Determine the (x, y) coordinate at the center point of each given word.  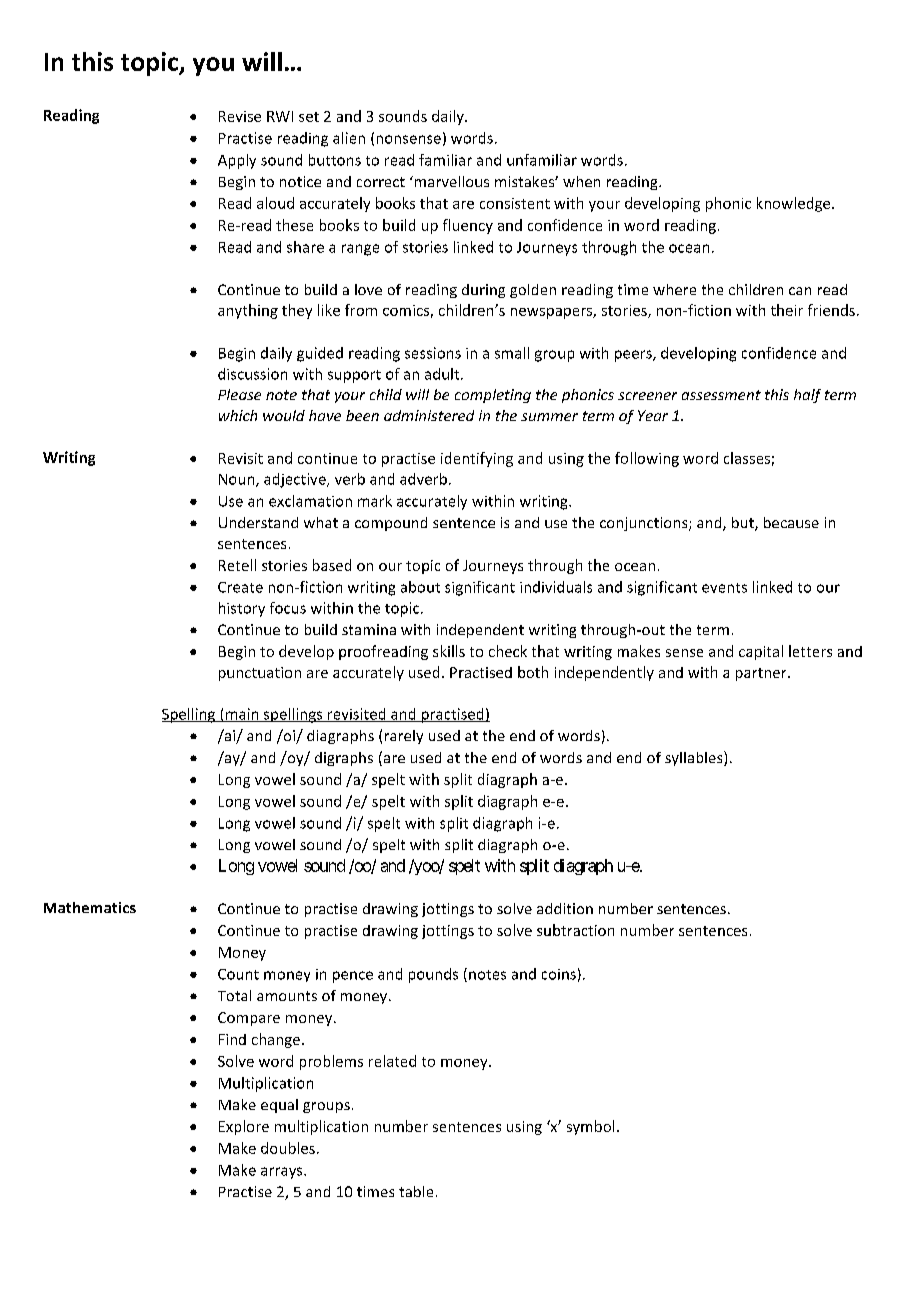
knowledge (795, 204)
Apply (237, 161)
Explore (244, 1127)
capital (761, 652)
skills (449, 651)
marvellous (450, 181)
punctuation (260, 674)
